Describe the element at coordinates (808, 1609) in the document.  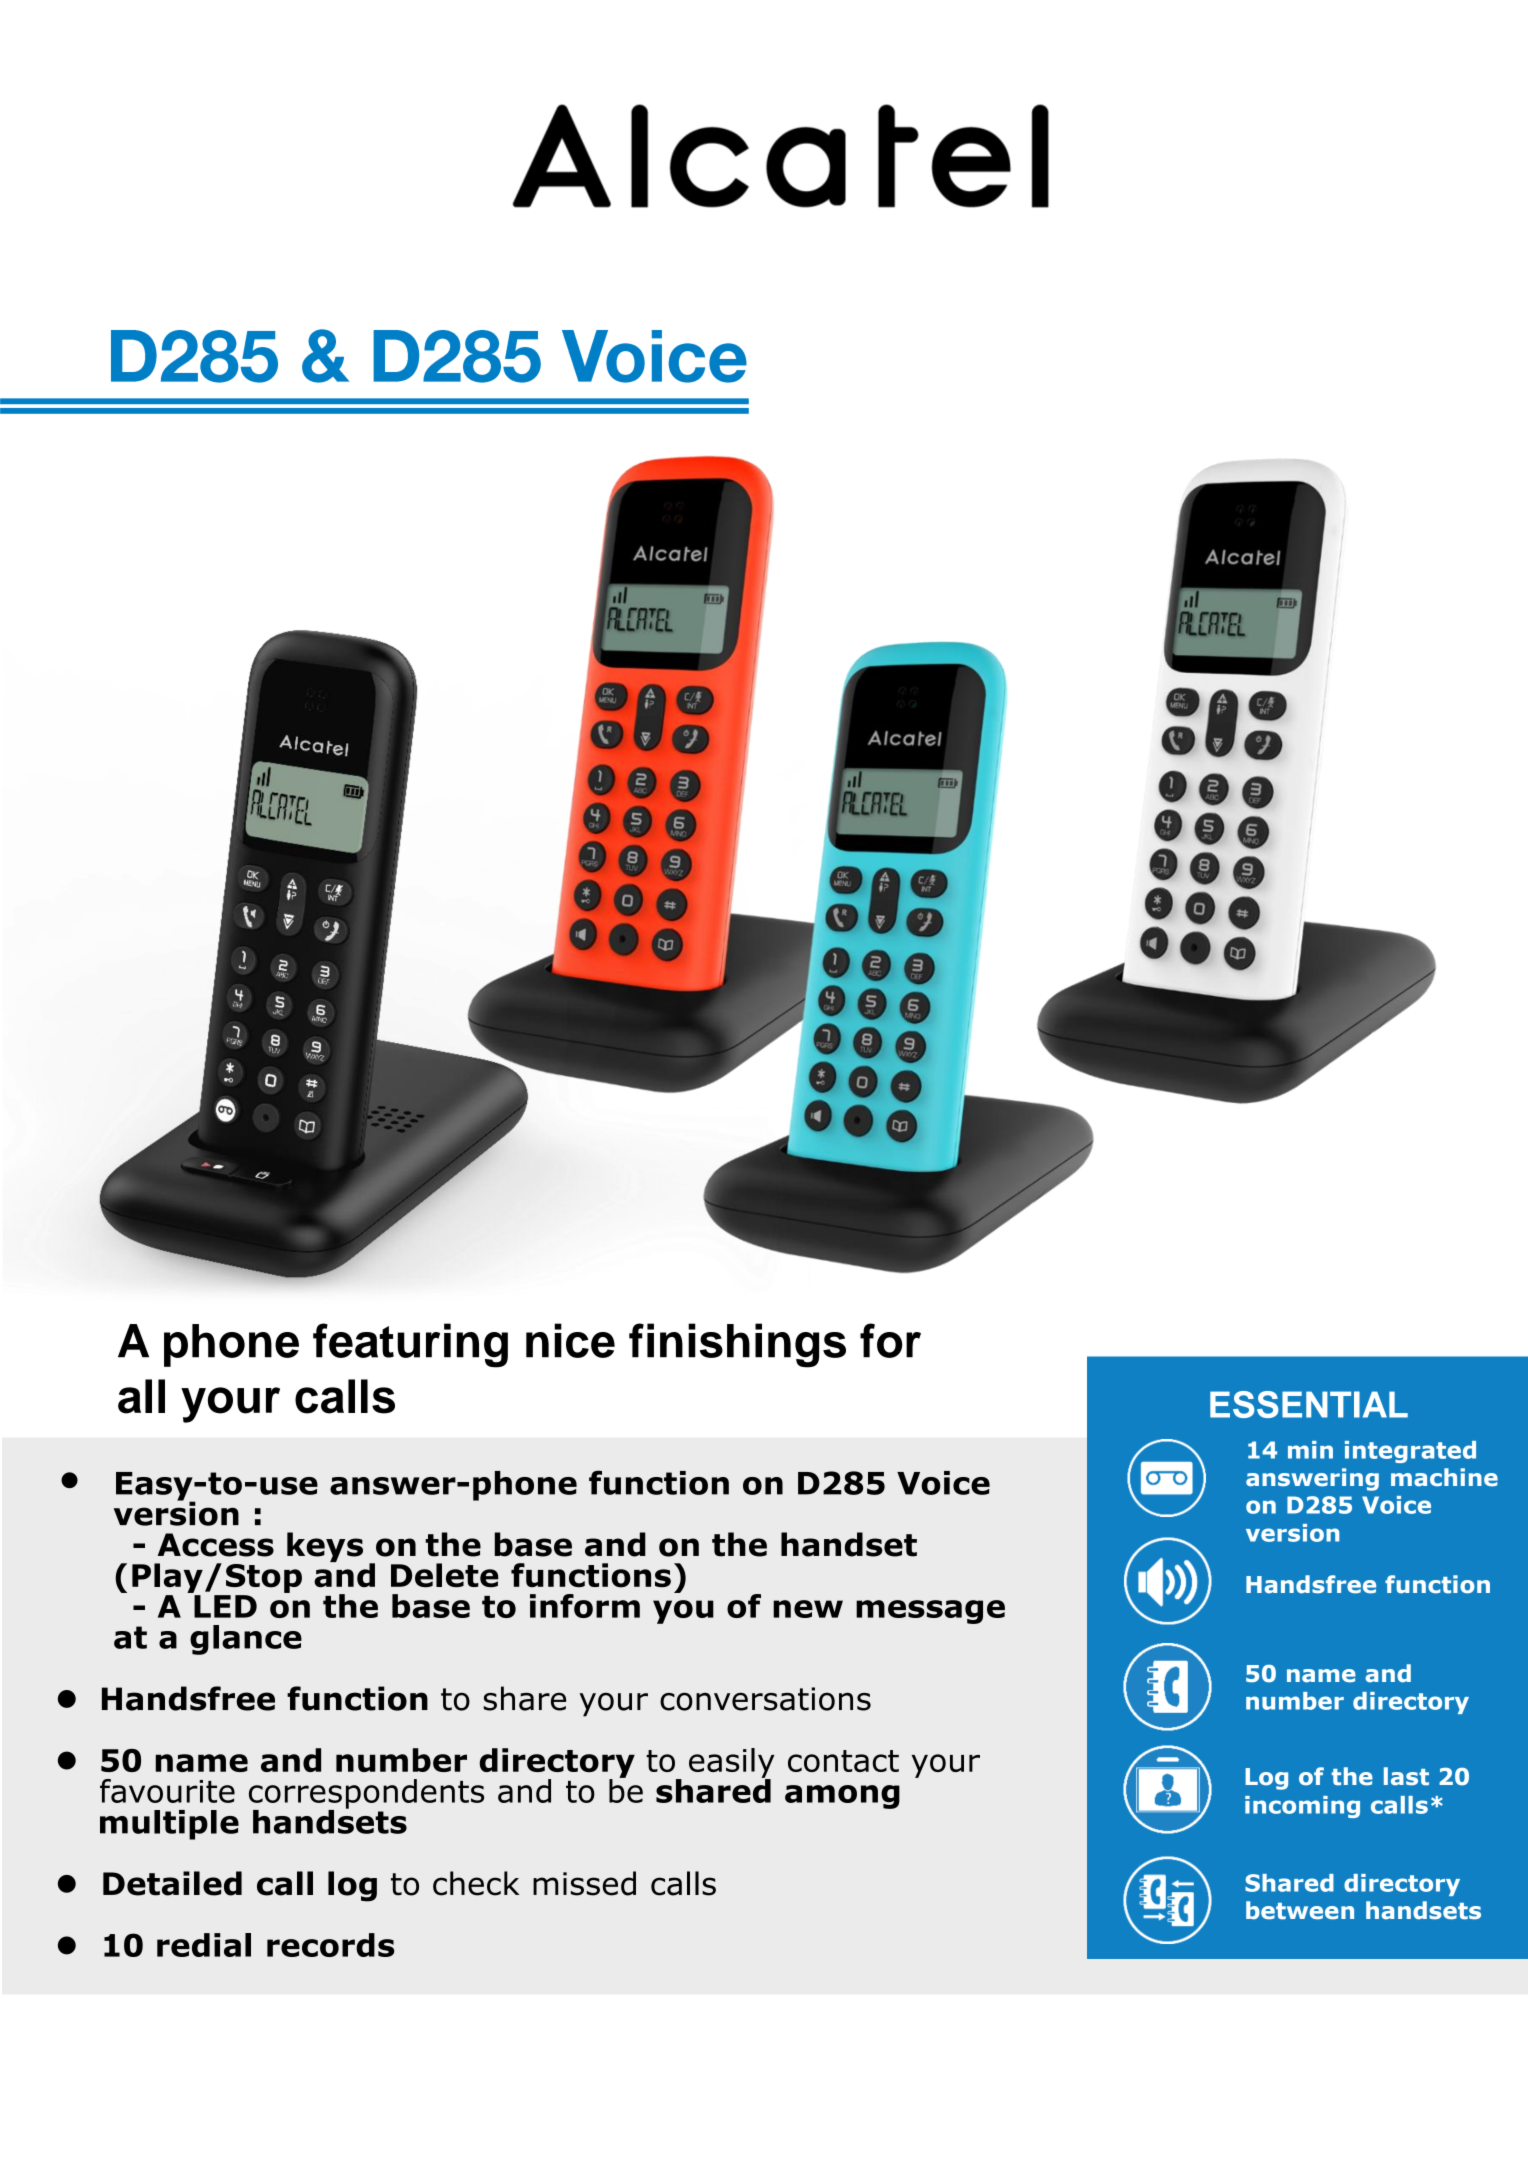
I see `new` at that location.
